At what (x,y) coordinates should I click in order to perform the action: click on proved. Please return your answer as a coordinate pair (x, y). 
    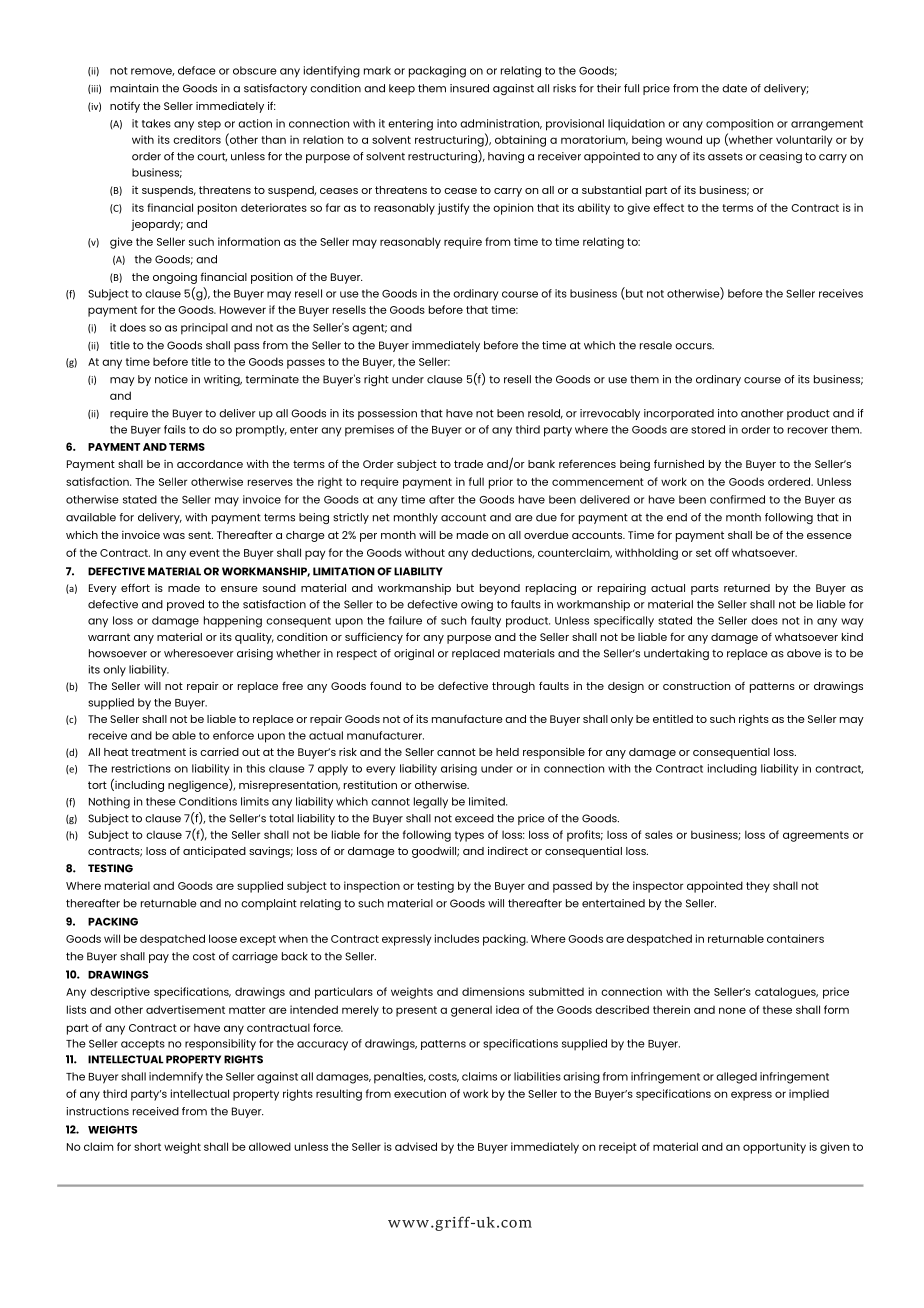
    Looking at the image, I should click on (185, 605).
